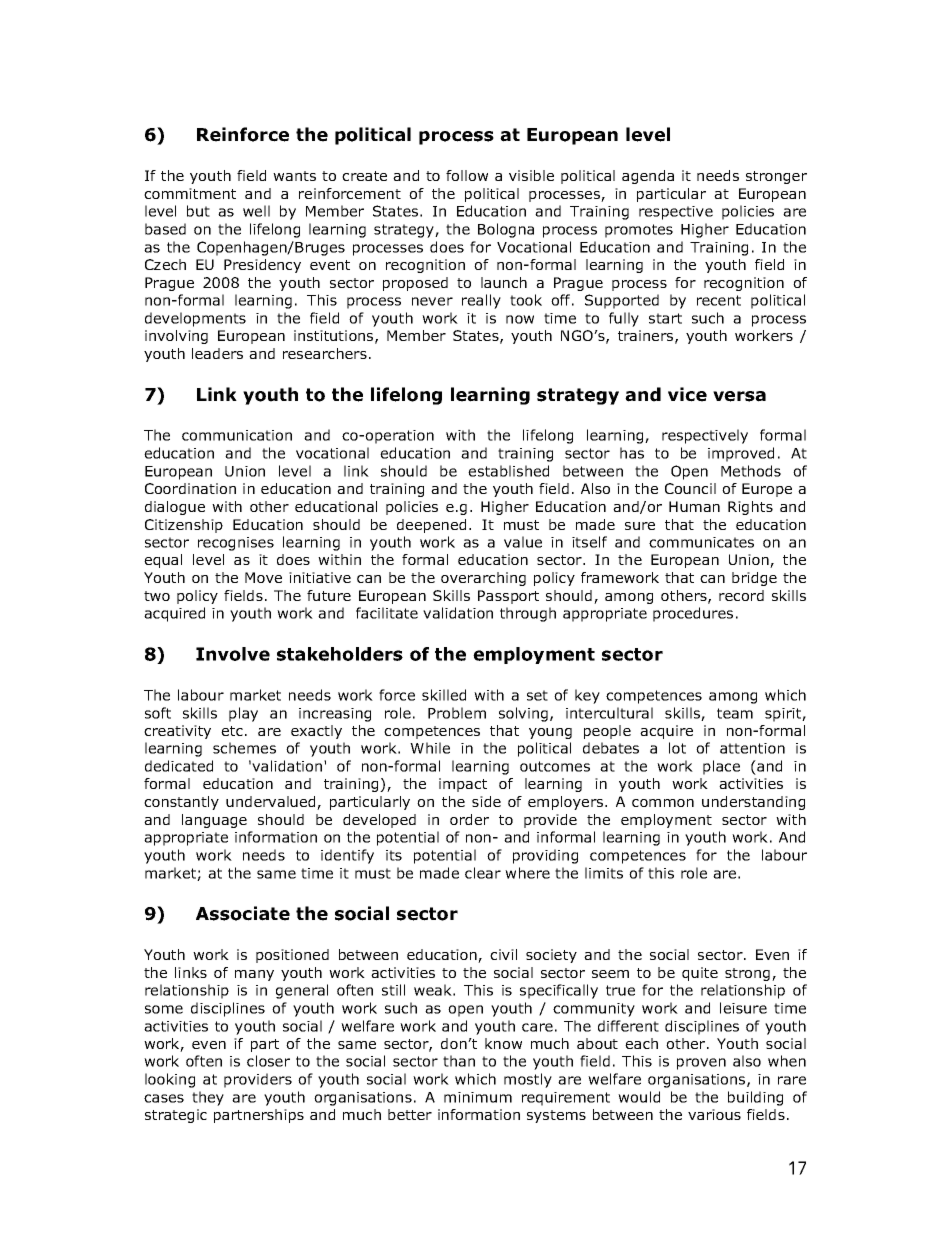 Image resolution: width=952 pixels, height=1233 pixels. Describe the element at coordinates (693, 614) in the screenshot. I see `procedures` at that location.
